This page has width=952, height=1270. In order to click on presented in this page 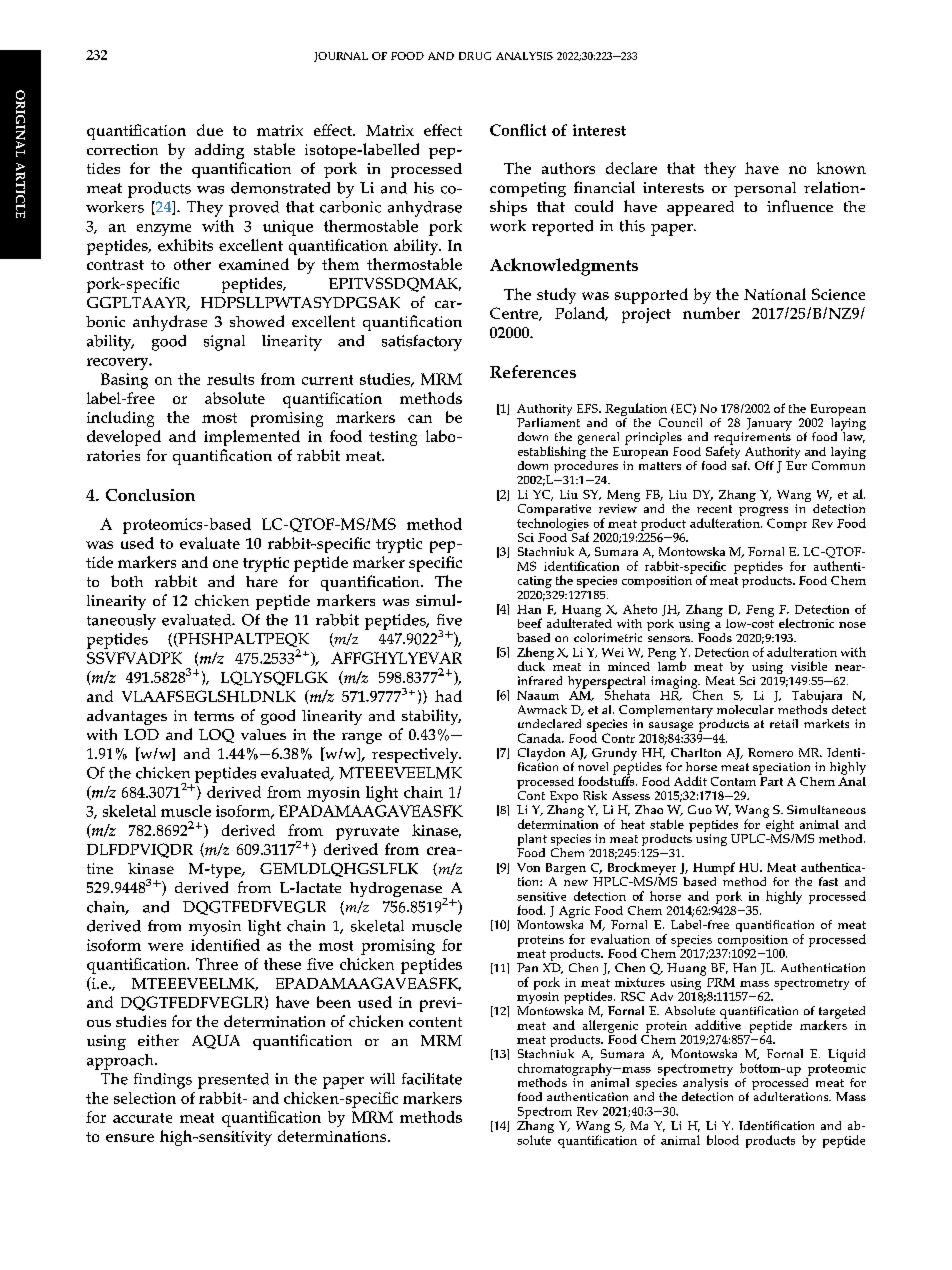, I will do `click(233, 1081)`.
